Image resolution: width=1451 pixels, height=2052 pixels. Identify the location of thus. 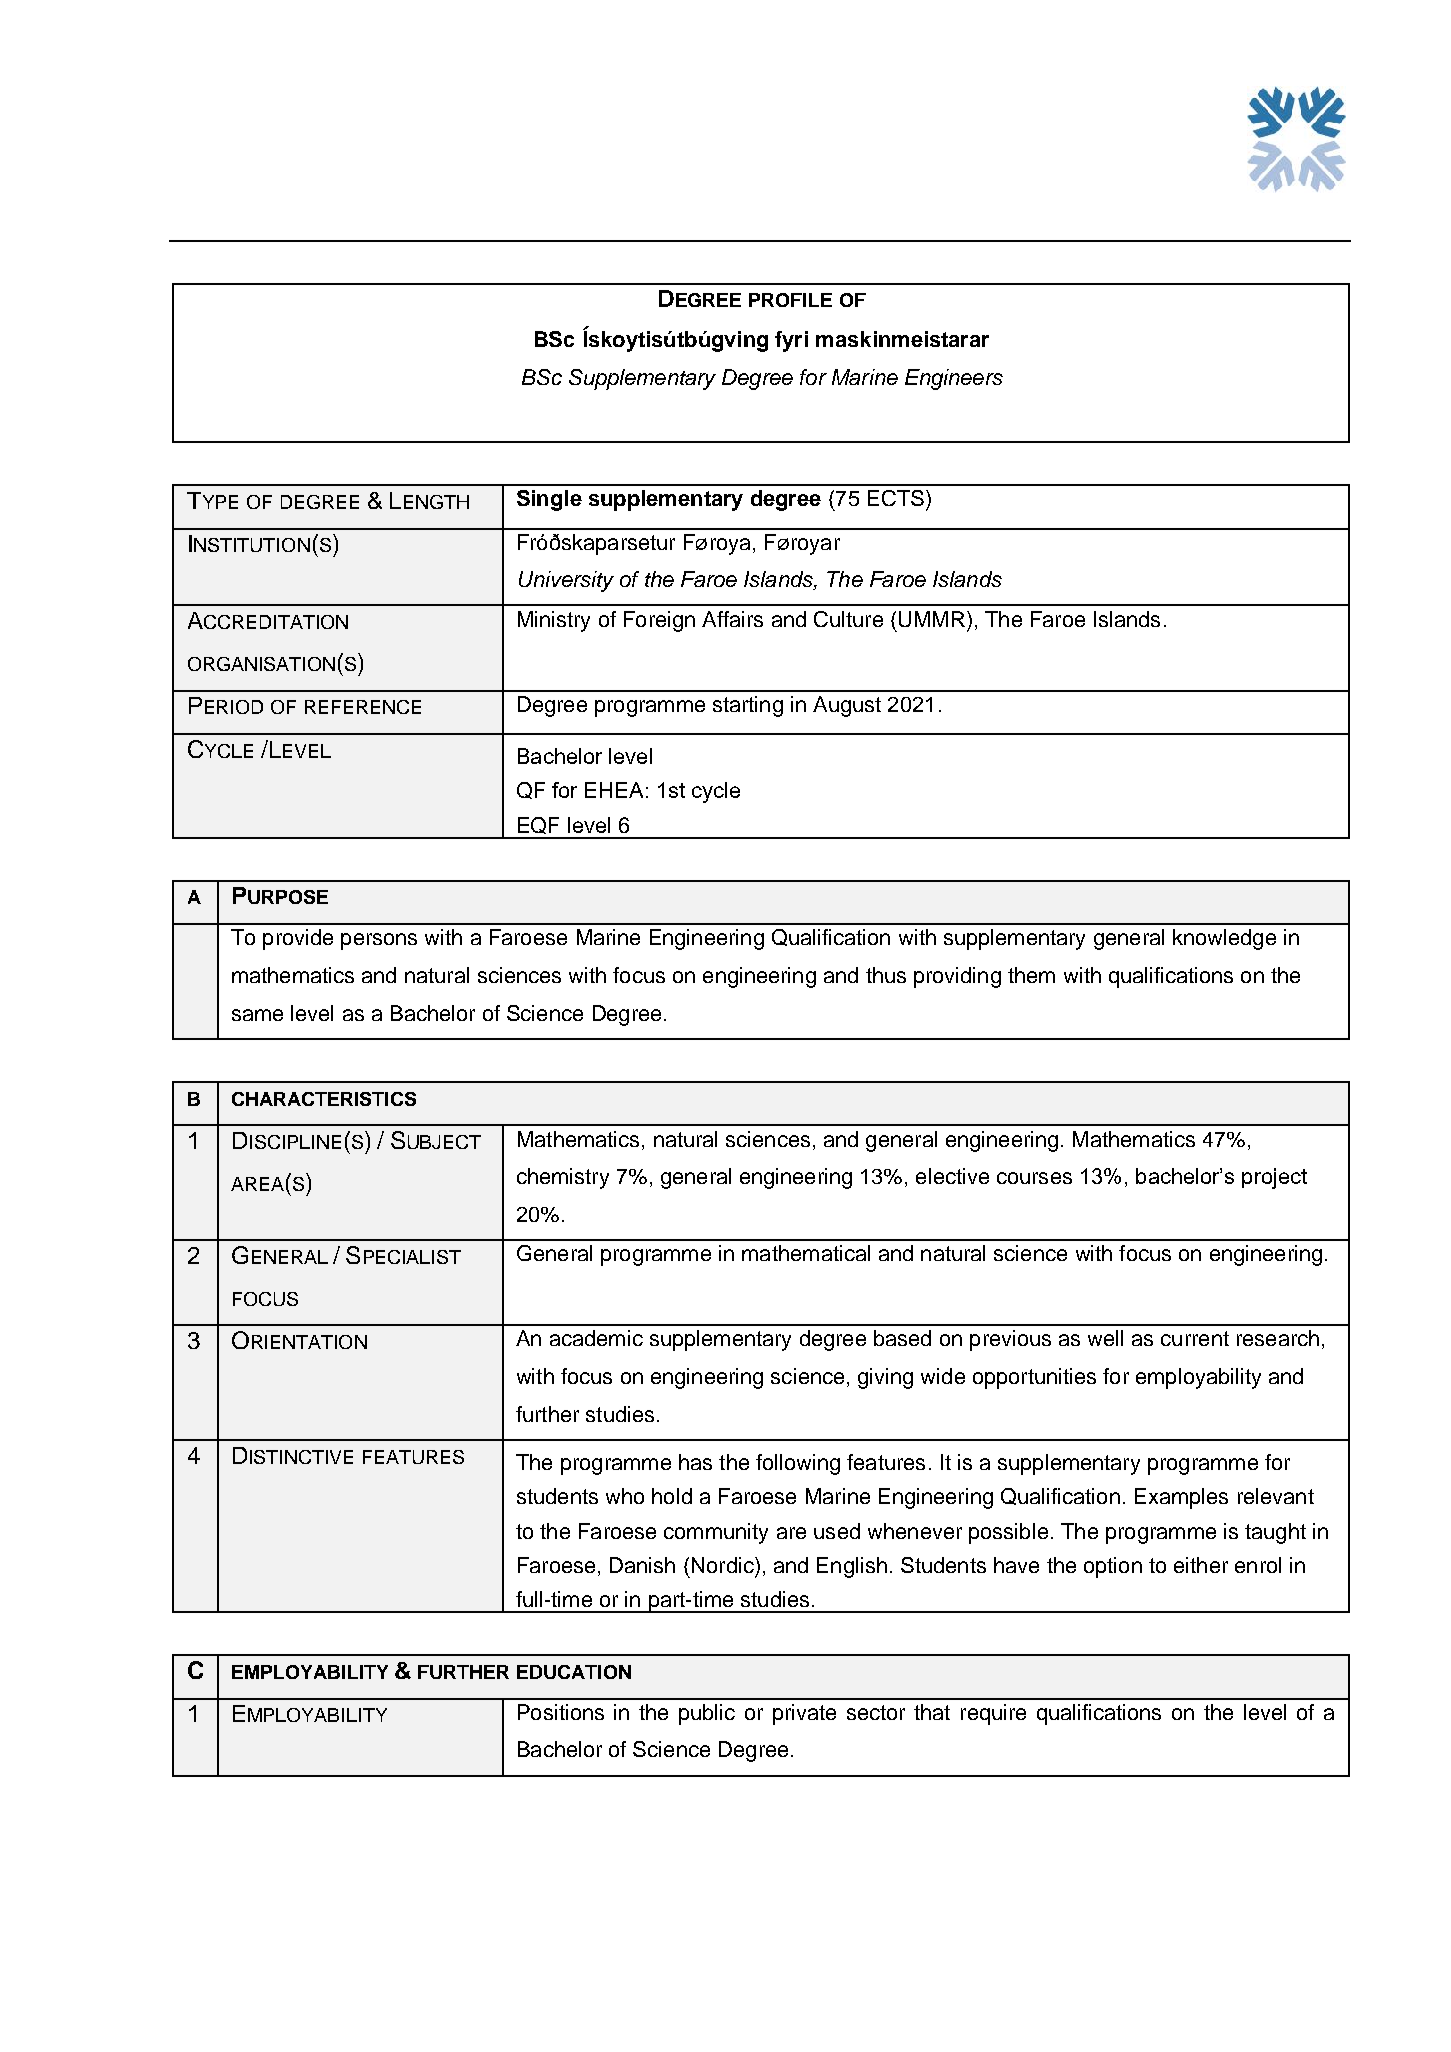
(886, 975).
